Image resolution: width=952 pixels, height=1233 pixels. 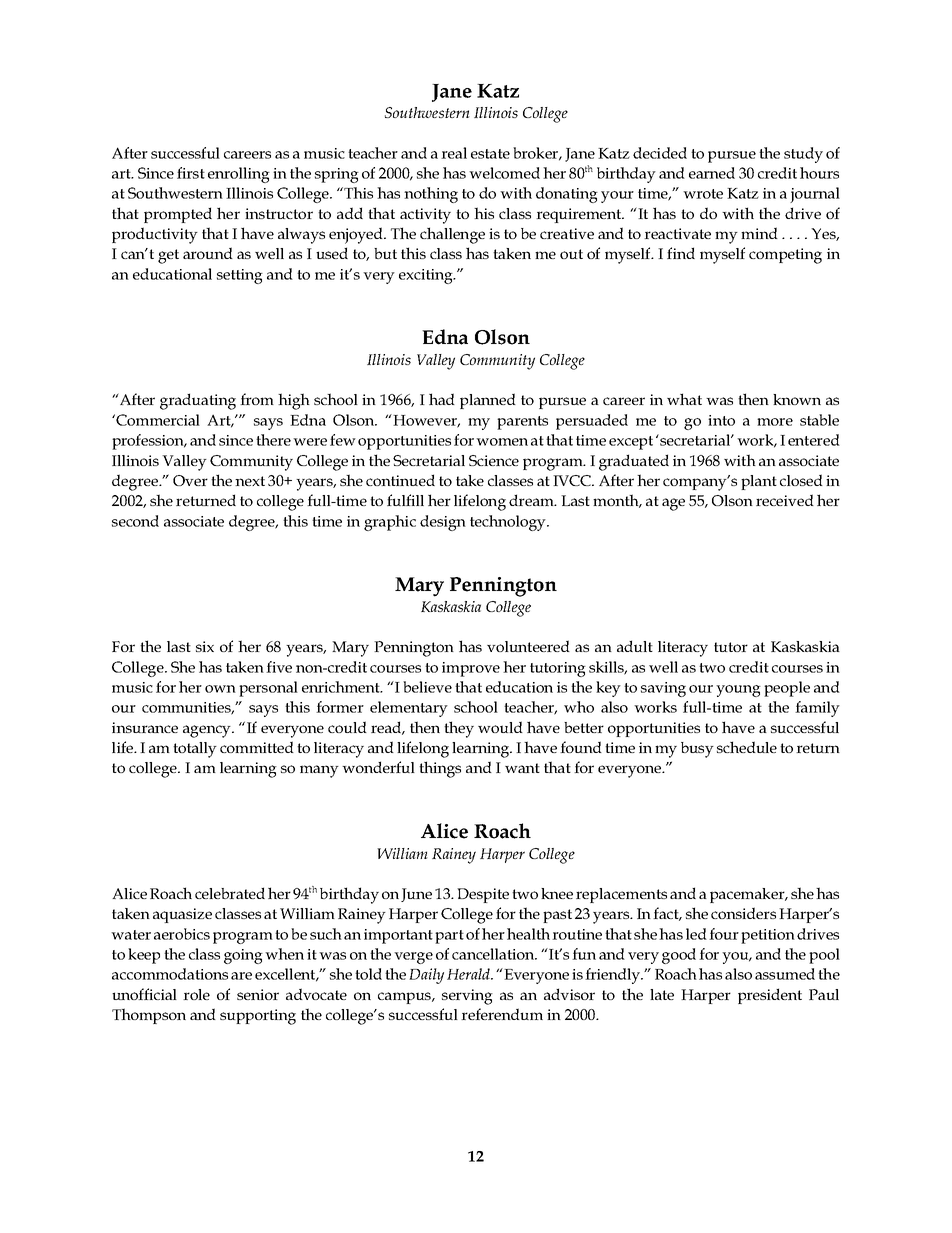 What do you see at coordinates (509, 523) in the image?
I see `technology` at bounding box center [509, 523].
